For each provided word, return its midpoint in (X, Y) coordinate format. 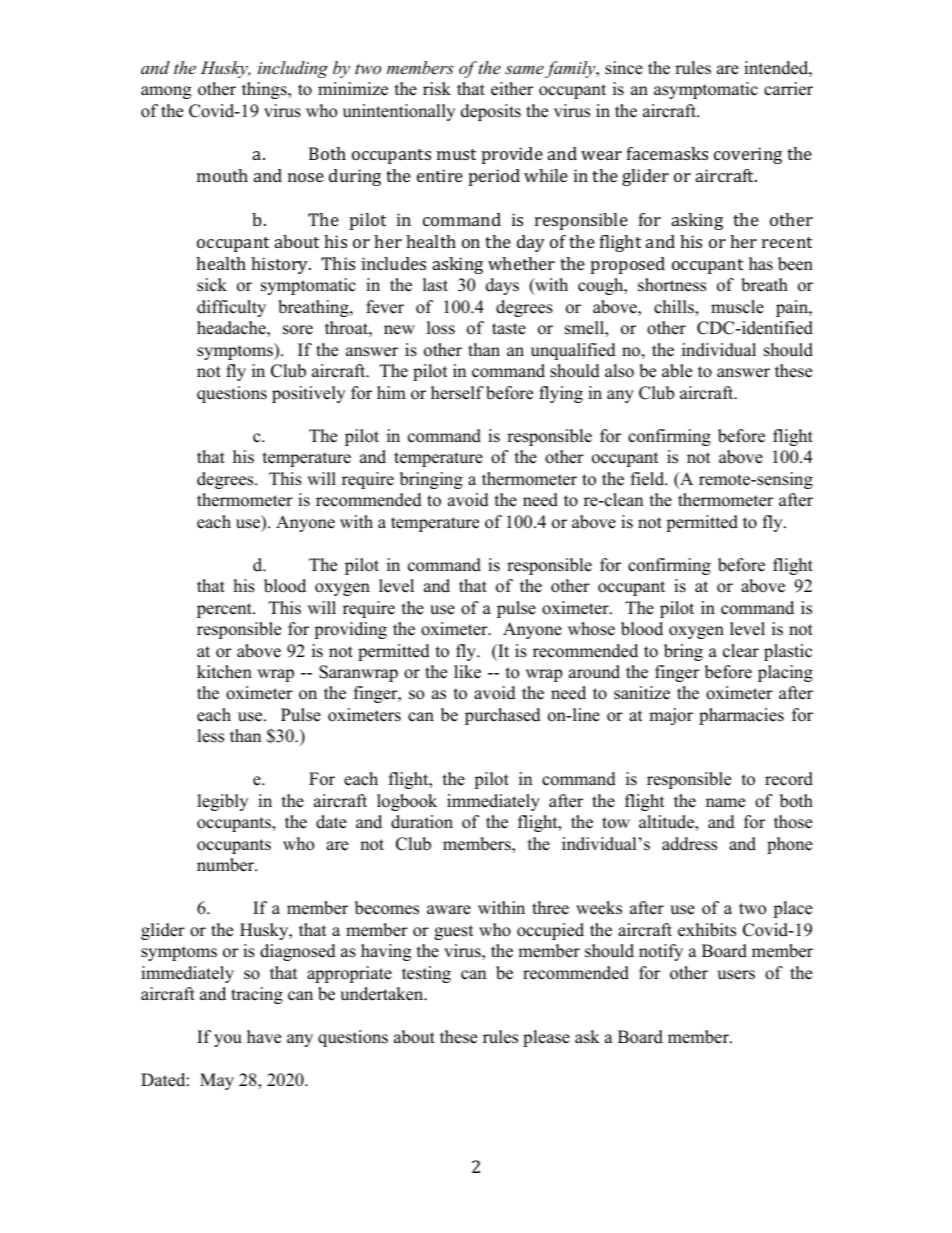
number (227, 865)
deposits (491, 112)
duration (422, 822)
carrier (788, 89)
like (467, 672)
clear (741, 651)
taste (509, 329)
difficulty (231, 308)
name (725, 803)
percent (225, 610)
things (265, 90)
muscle (737, 307)
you (228, 1040)
